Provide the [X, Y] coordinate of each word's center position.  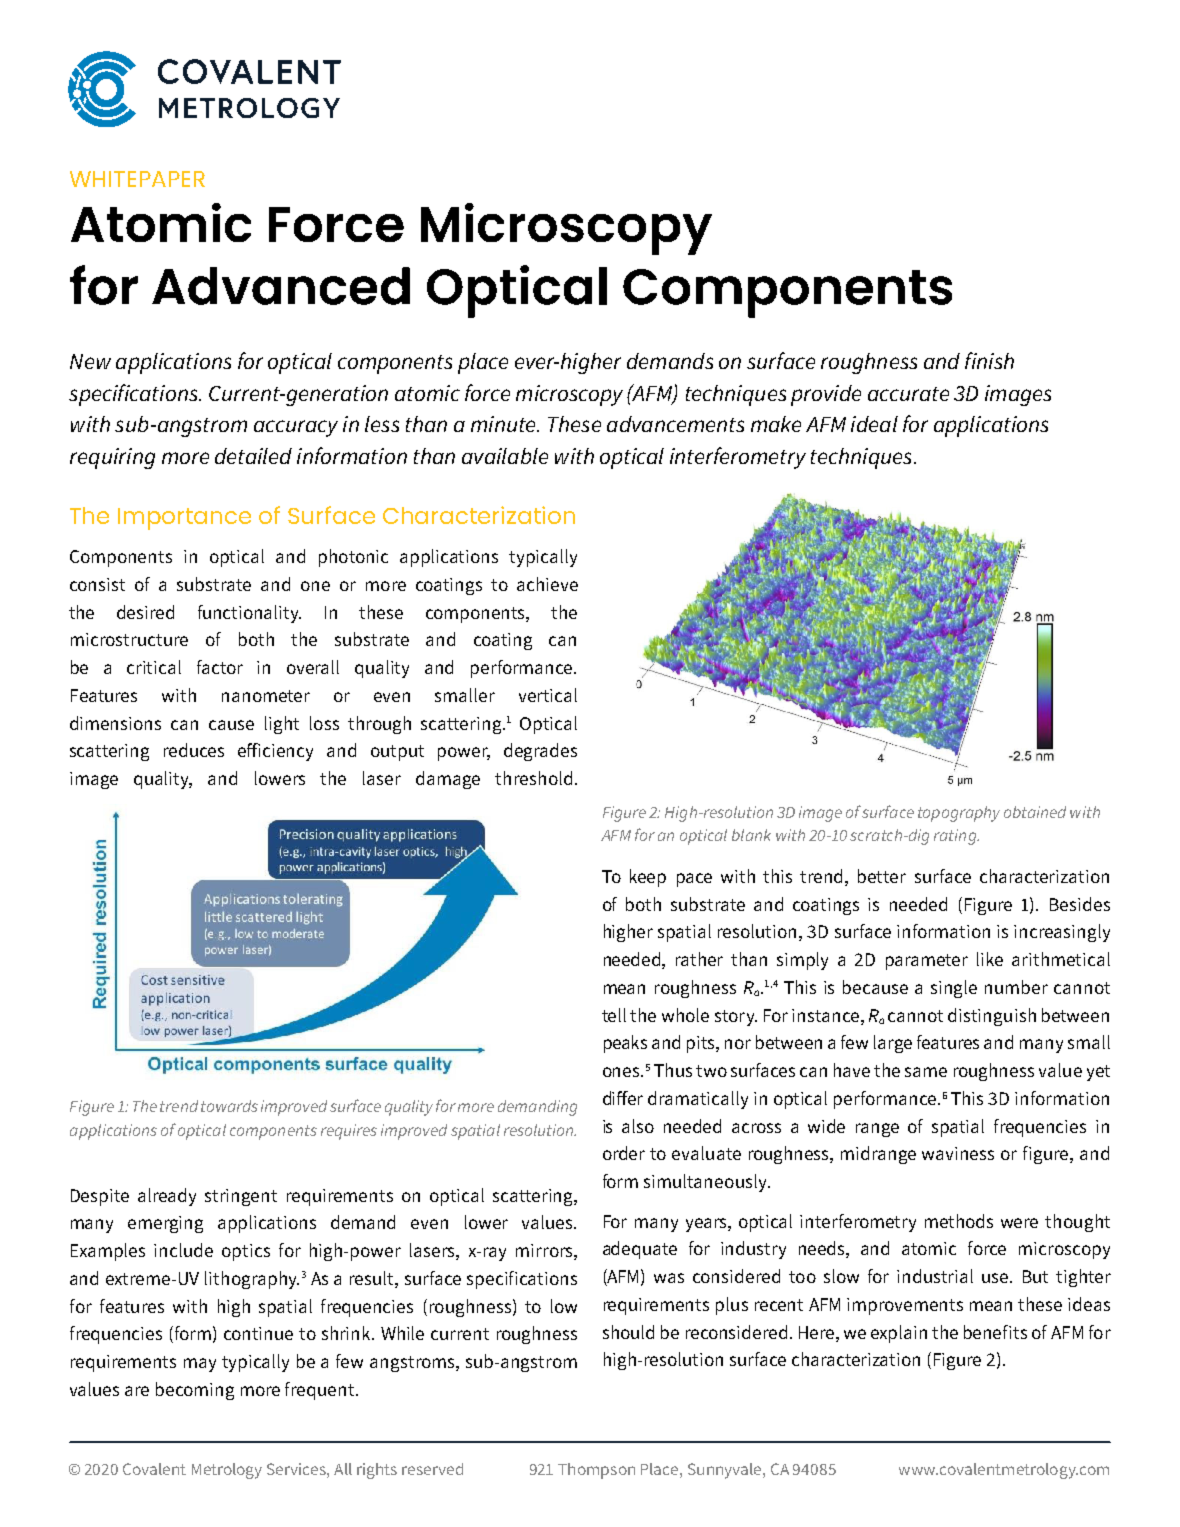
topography [959, 814]
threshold [533, 778]
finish [989, 360]
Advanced [281, 286]
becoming [195, 1391]
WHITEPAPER [137, 179]
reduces [194, 750]
